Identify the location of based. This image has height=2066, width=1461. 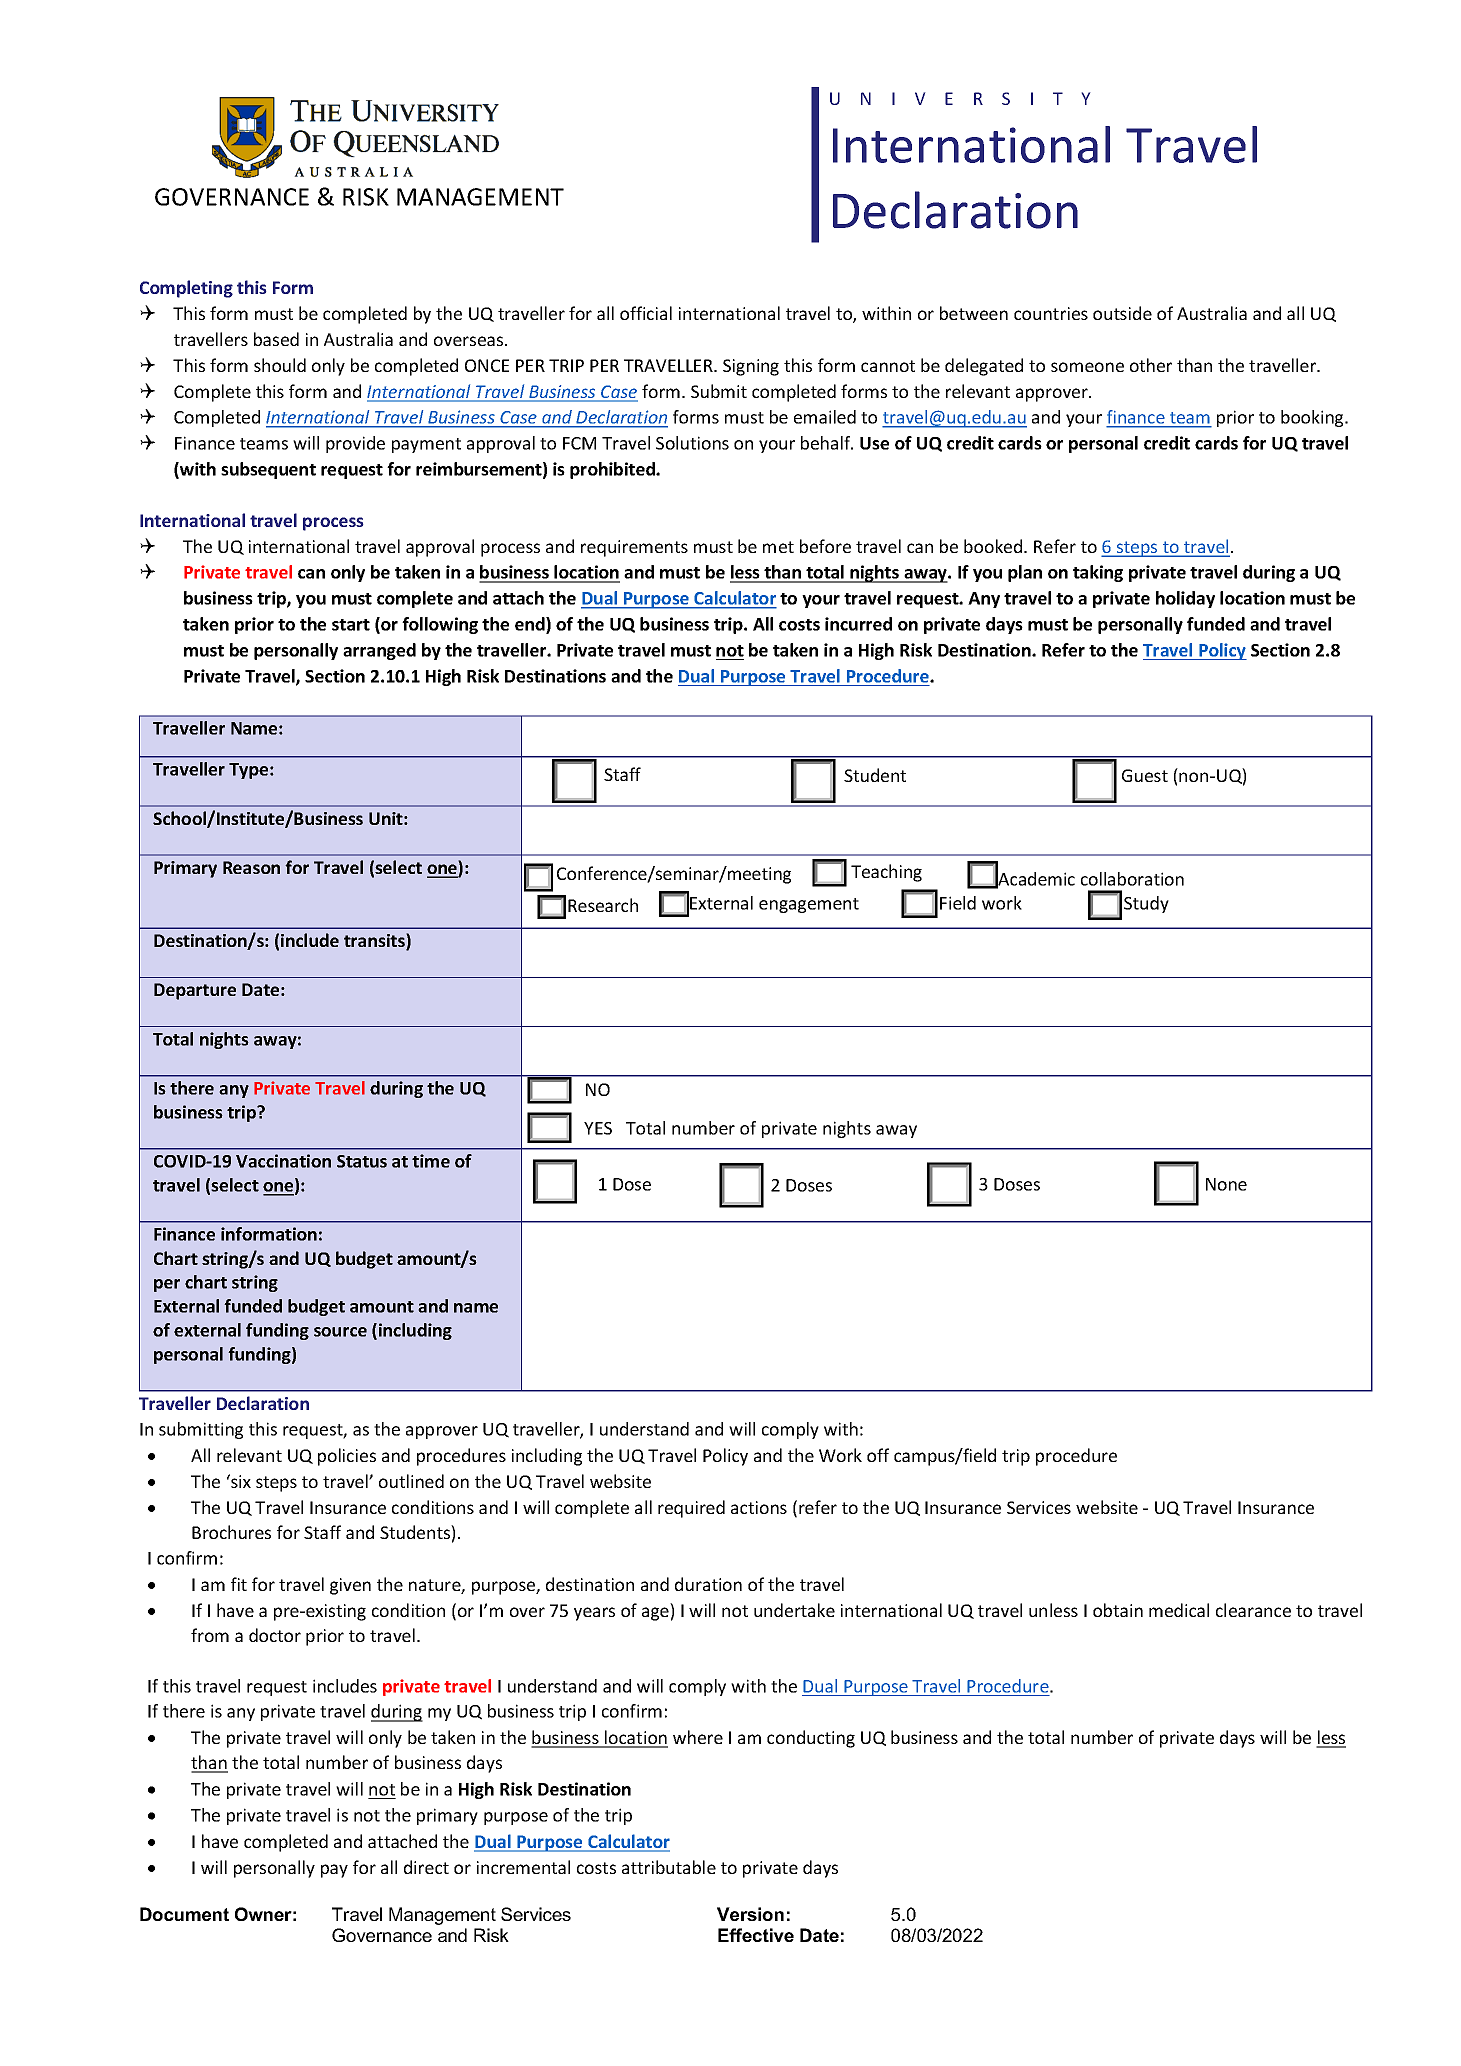
(276, 339).
